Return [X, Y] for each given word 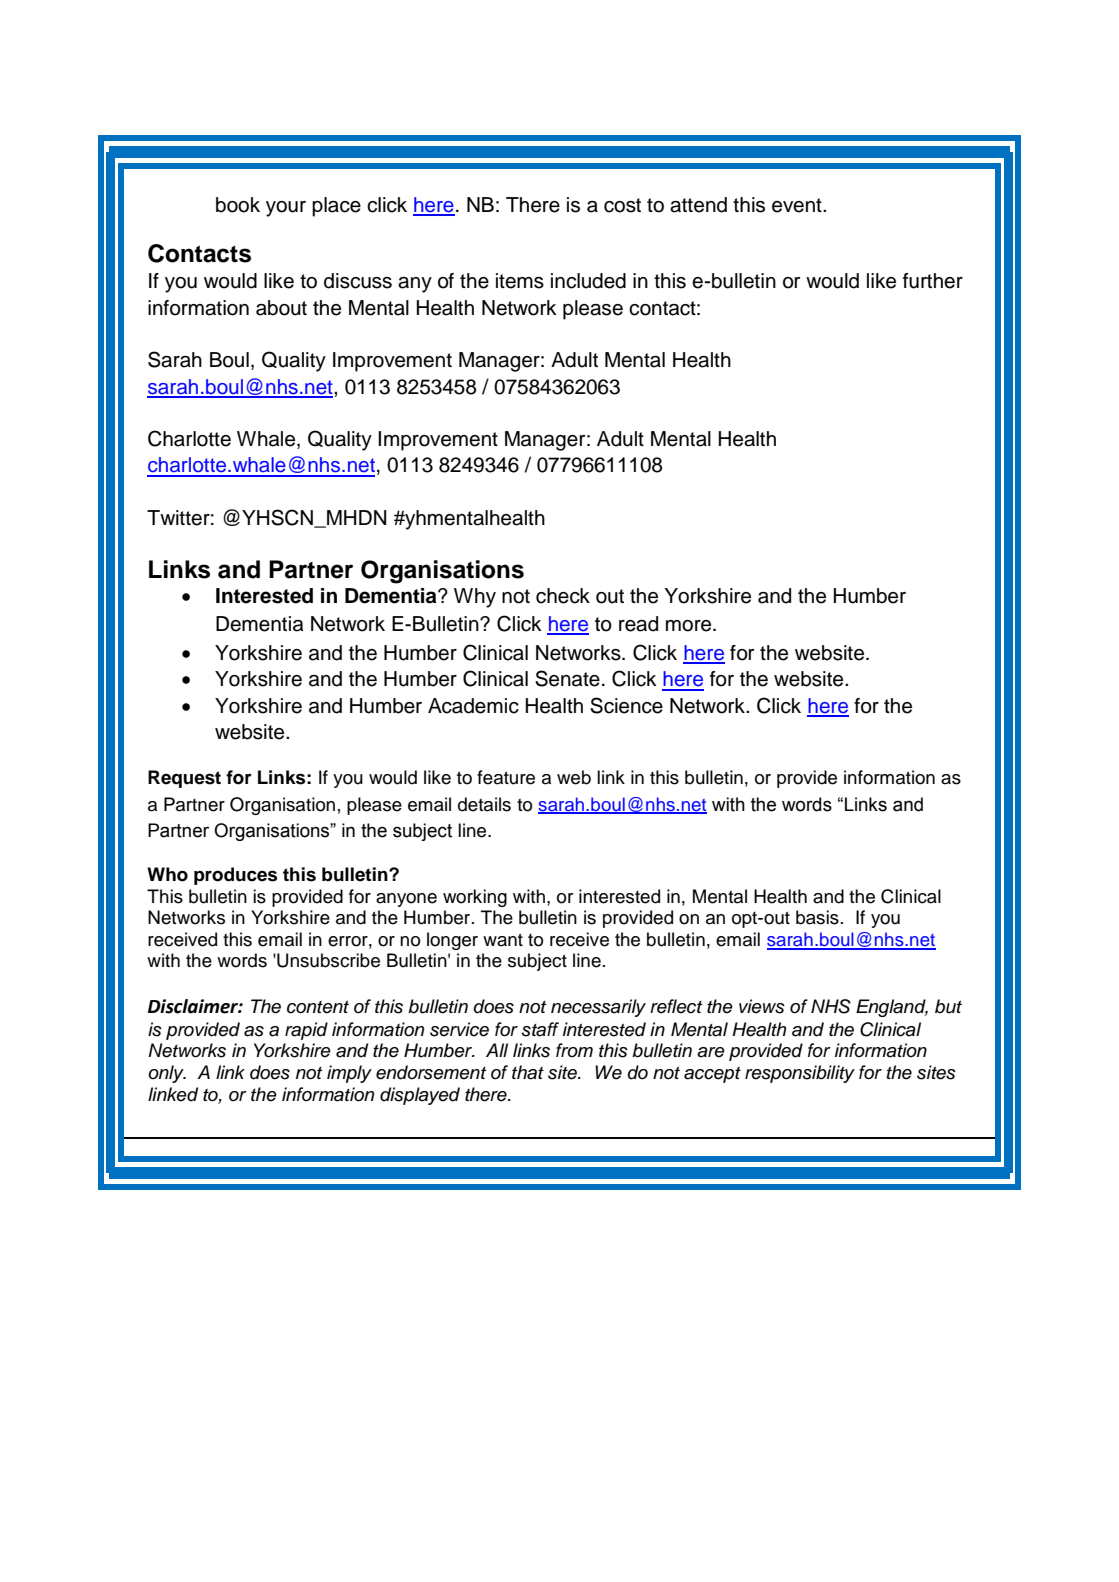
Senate [567, 678]
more [690, 626]
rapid [306, 1031]
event [798, 205]
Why [475, 598]
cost [622, 205]
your [286, 209]
